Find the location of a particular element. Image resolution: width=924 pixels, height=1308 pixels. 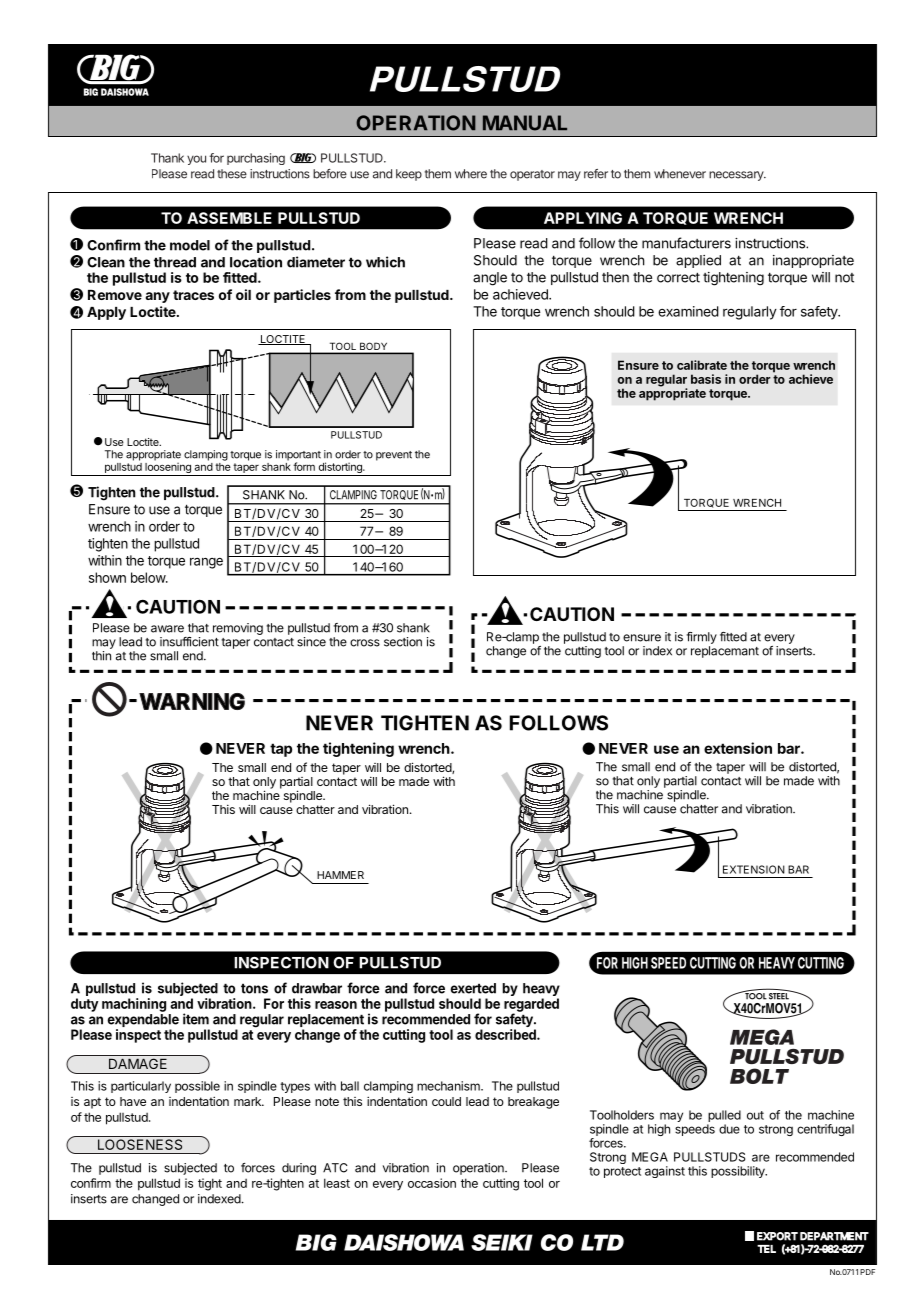

out is located at coordinates (755, 1115).
